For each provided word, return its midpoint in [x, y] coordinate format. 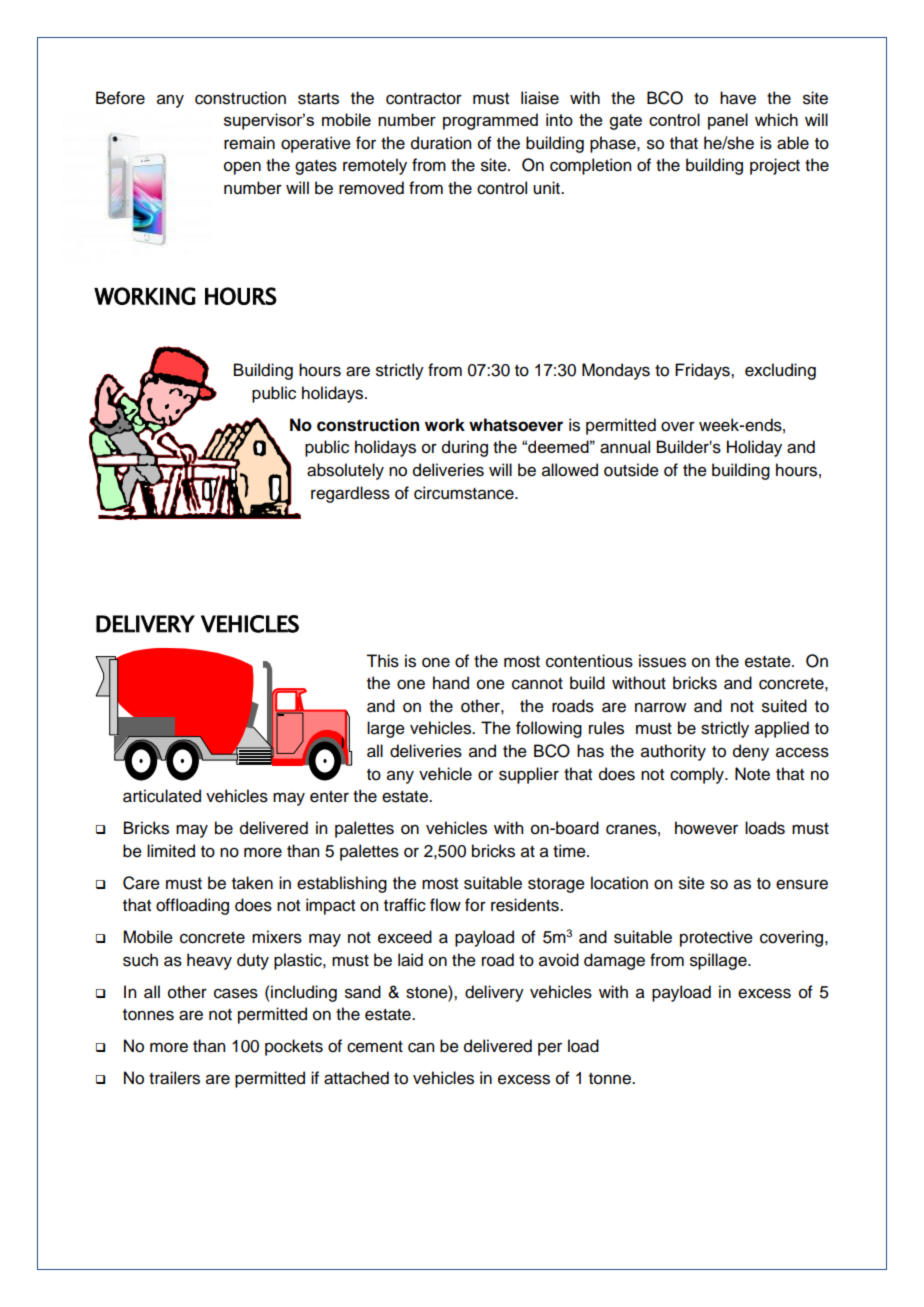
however [706, 828]
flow [445, 905]
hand [451, 683]
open [242, 168]
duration [441, 143]
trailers [174, 1078]
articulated [162, 796]
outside [631, 470]
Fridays [703, 371]
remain [249, 143]
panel [728, 121]
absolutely [345, 471]
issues [662, 661]
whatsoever [516, 425]
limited [171, 851]
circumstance [465, 493]
